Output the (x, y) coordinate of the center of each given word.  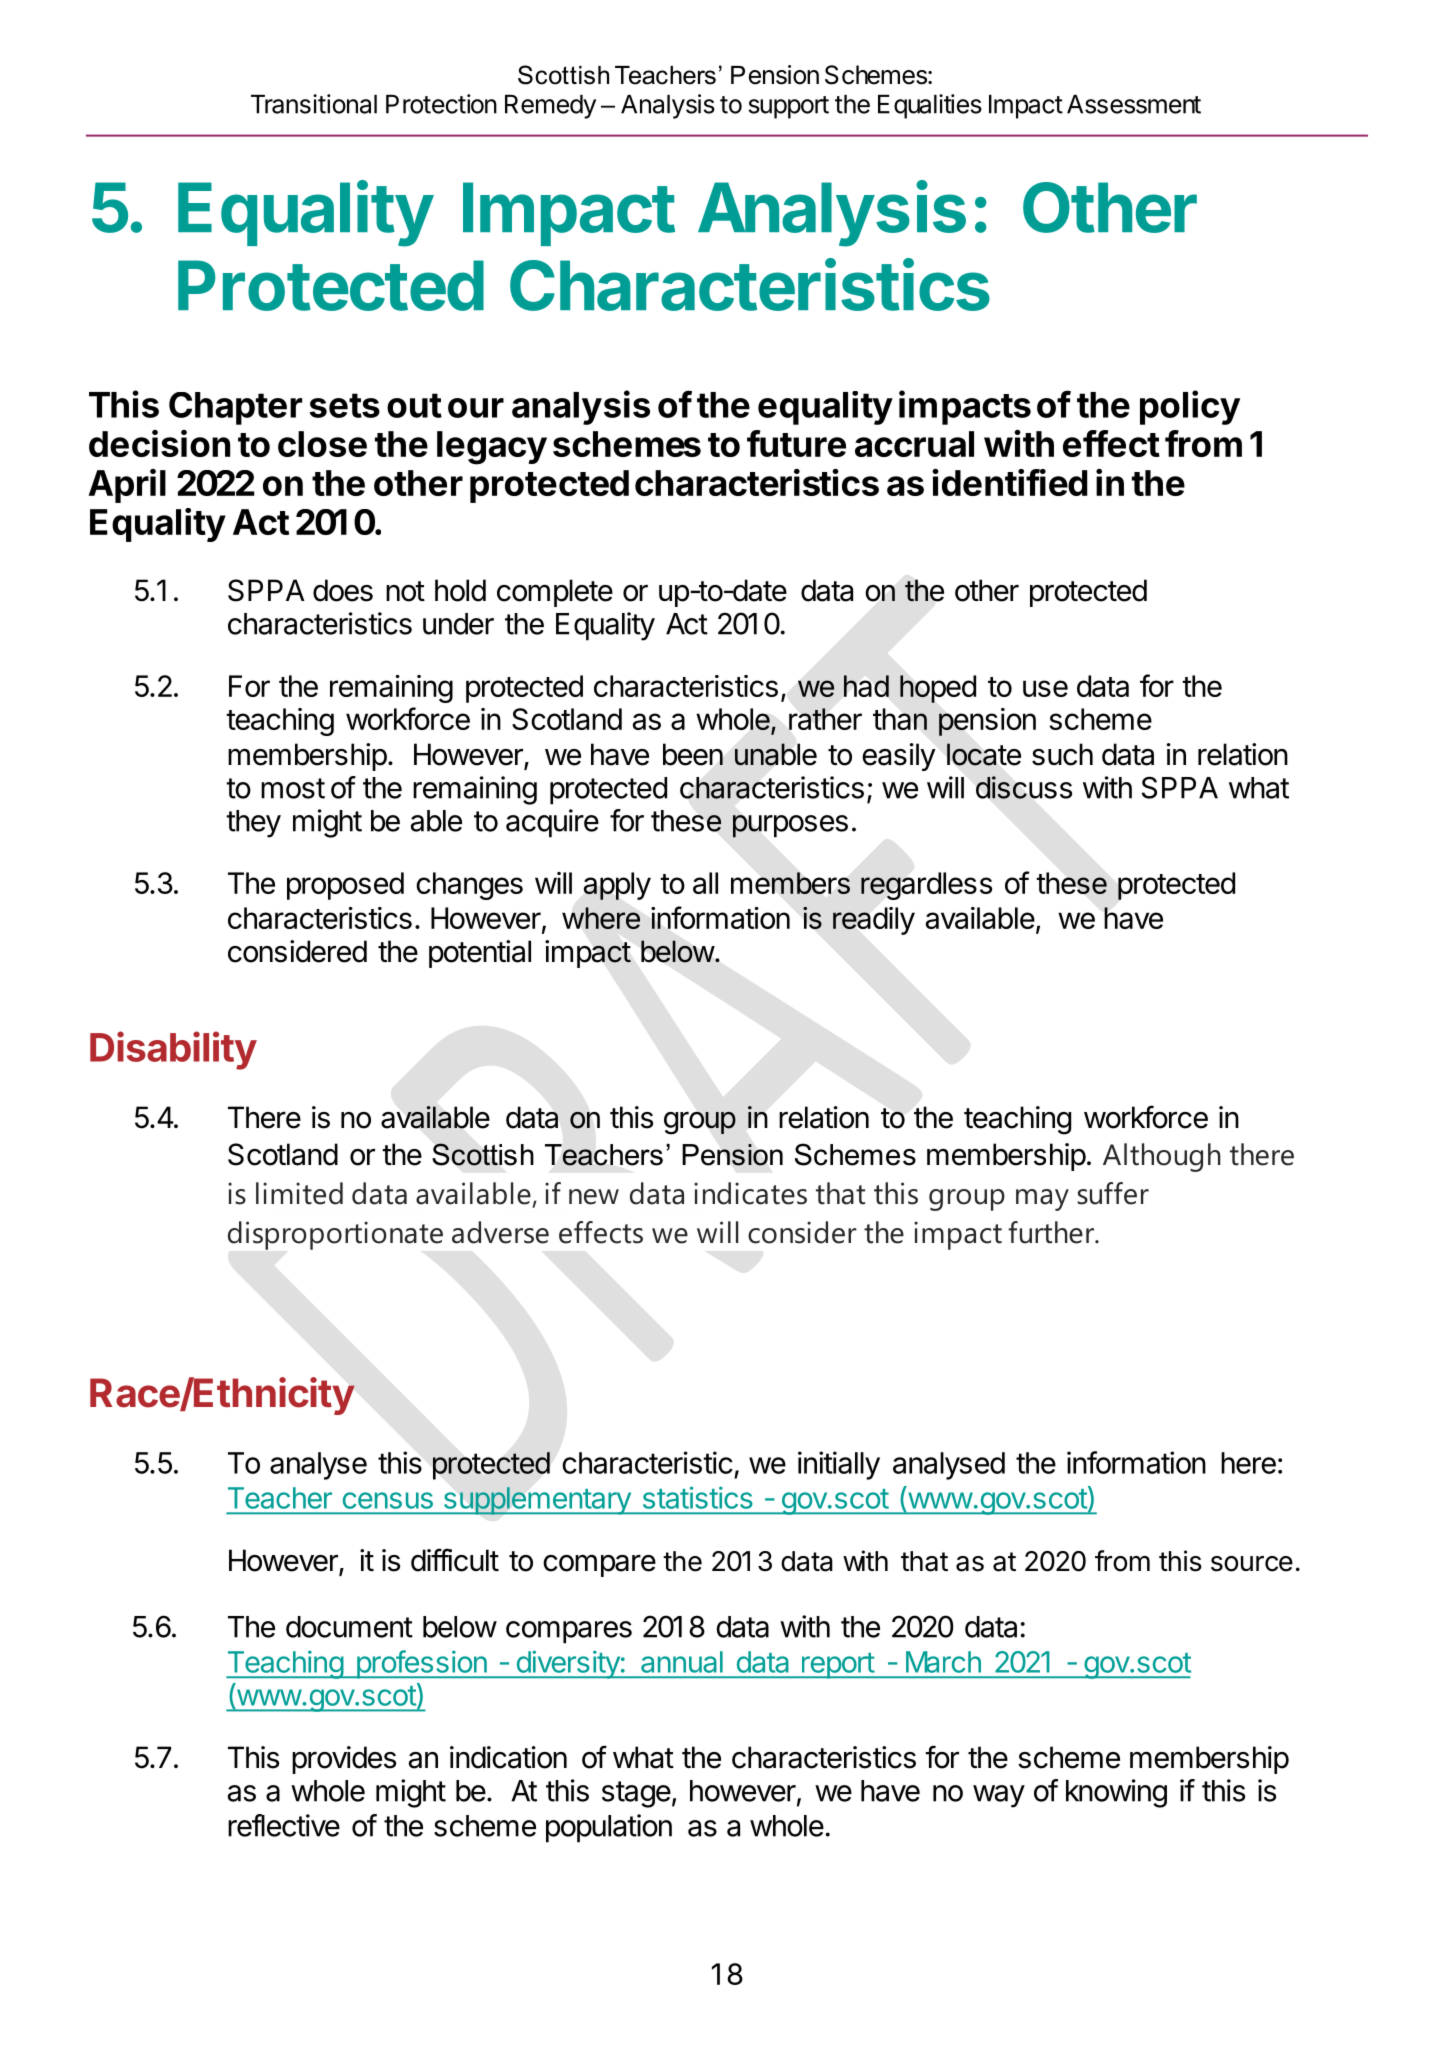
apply (617, 886)
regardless (926, 886)
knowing (1116, 1793)
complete (555, 593)
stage (636, 1794)
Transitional (314, 104)
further (1052, 1232)
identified (1010, 482)
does (343, 590)
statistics (698, 1497)
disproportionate (335, 1235)
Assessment (1134, 104)
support (789, 107)
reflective (284, 1825)
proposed (345, 886)
